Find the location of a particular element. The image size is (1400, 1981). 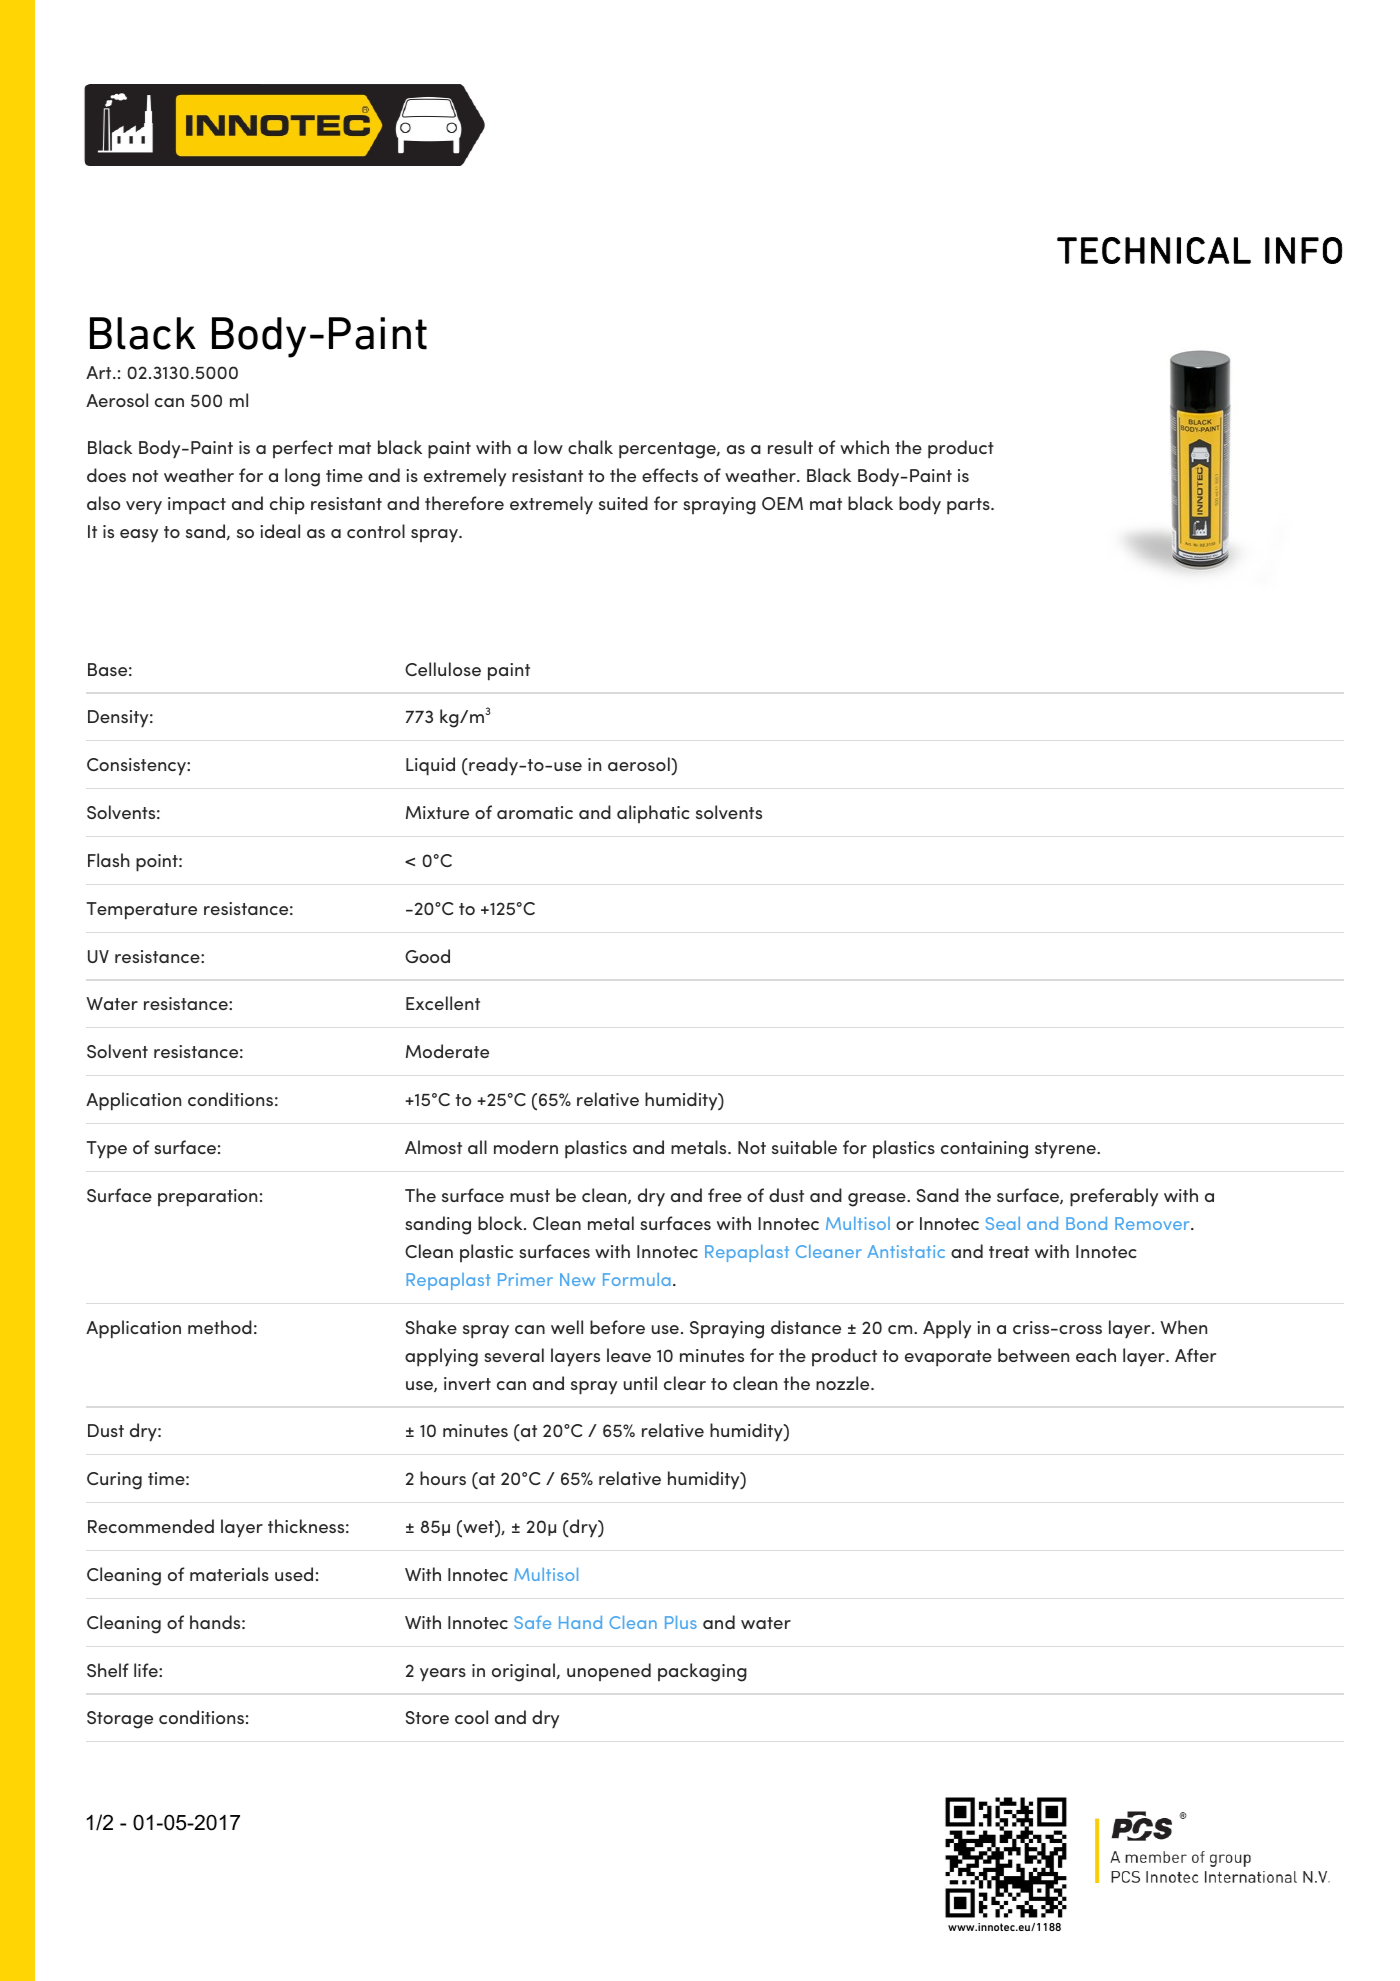

Temperature is located at coordinates (142, 911).
